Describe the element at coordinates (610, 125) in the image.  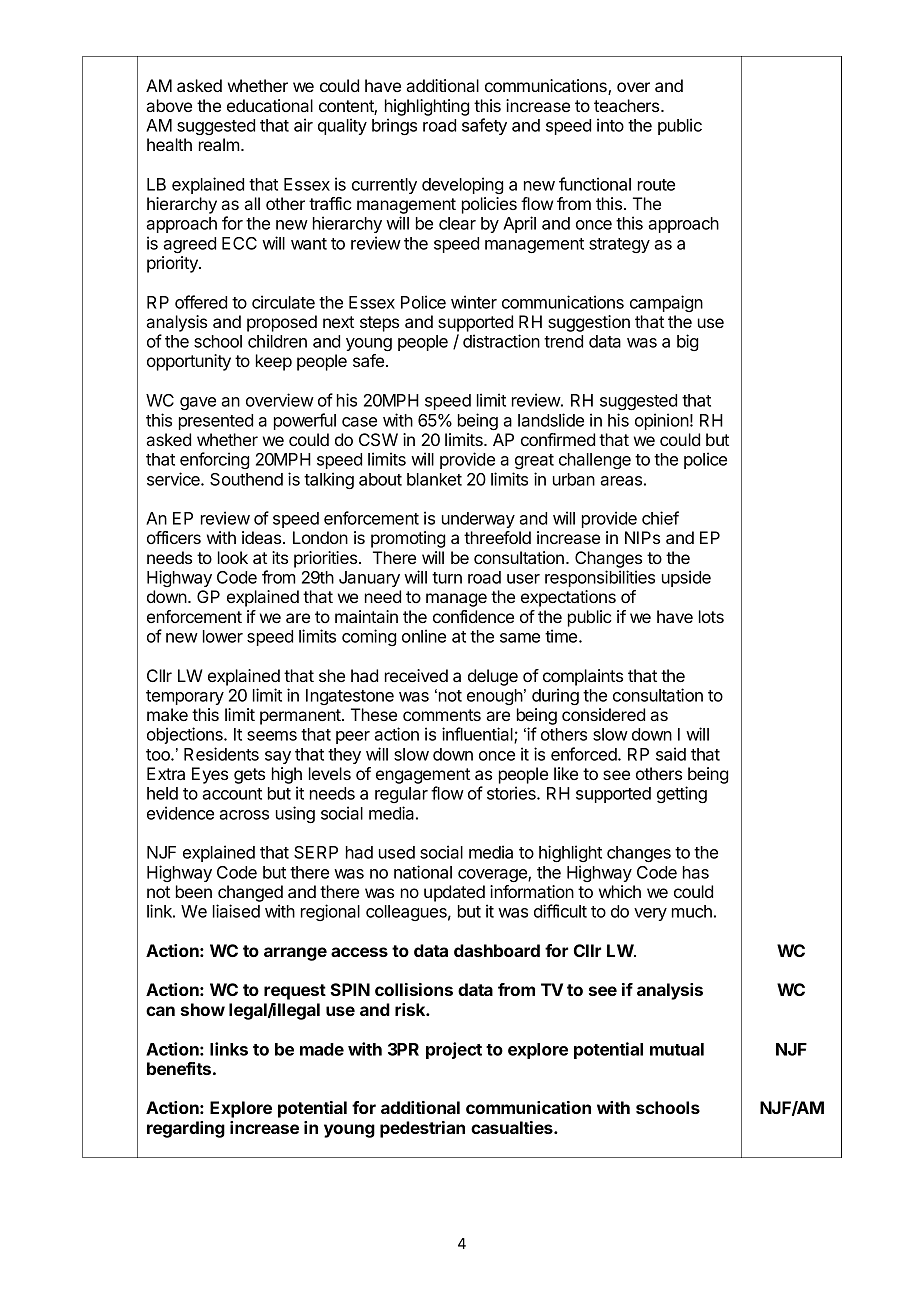
I see `into` at that location.
